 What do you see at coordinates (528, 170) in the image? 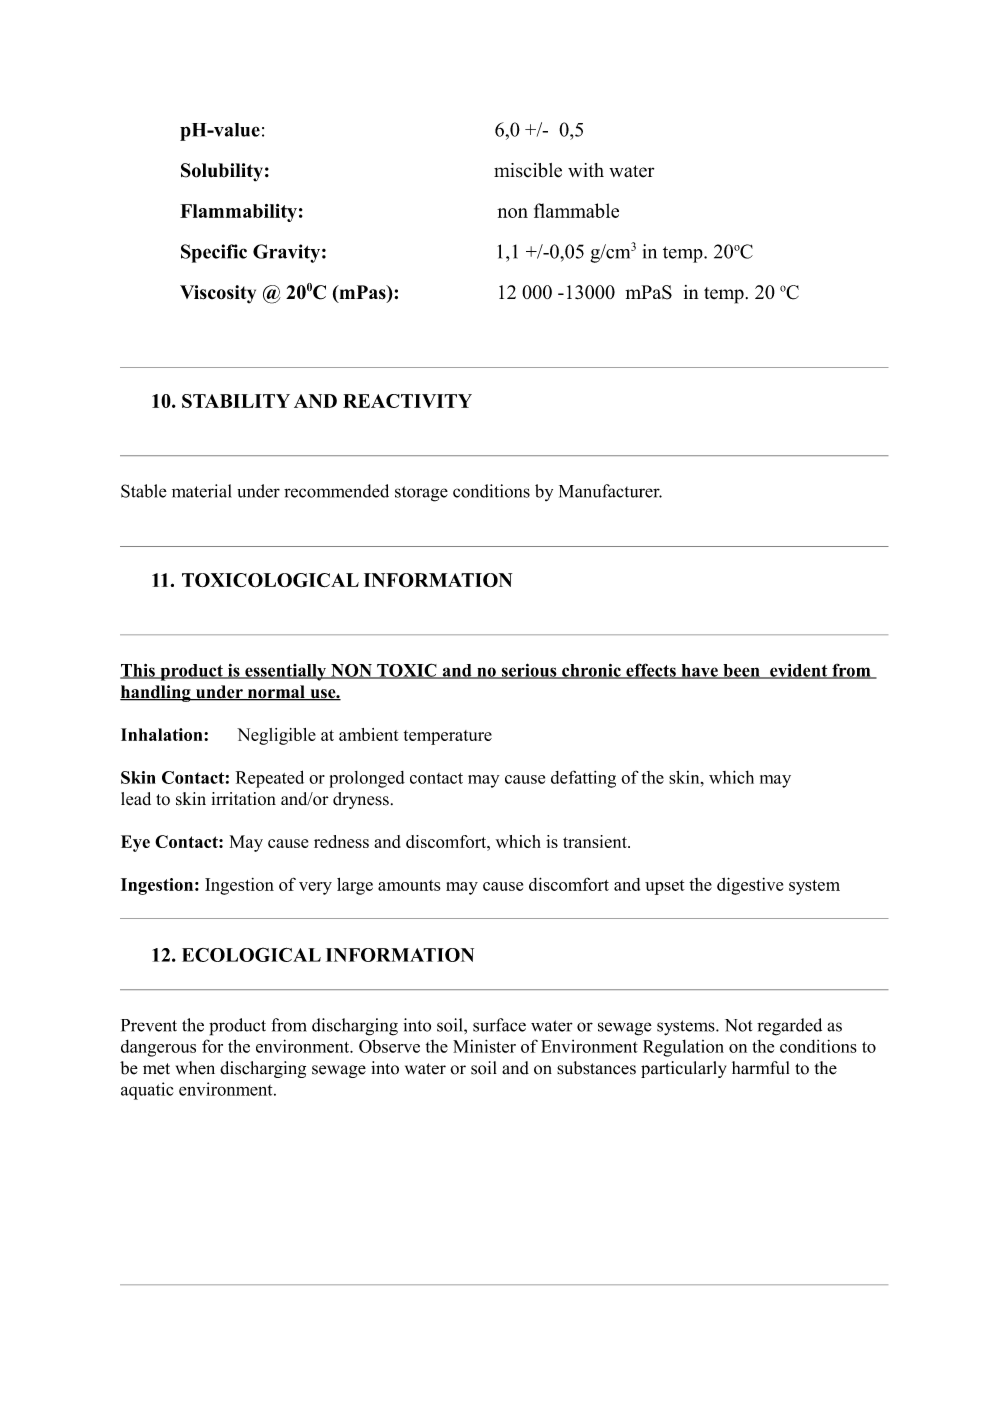
I see `miscible` at bounding box center [528, 170].
